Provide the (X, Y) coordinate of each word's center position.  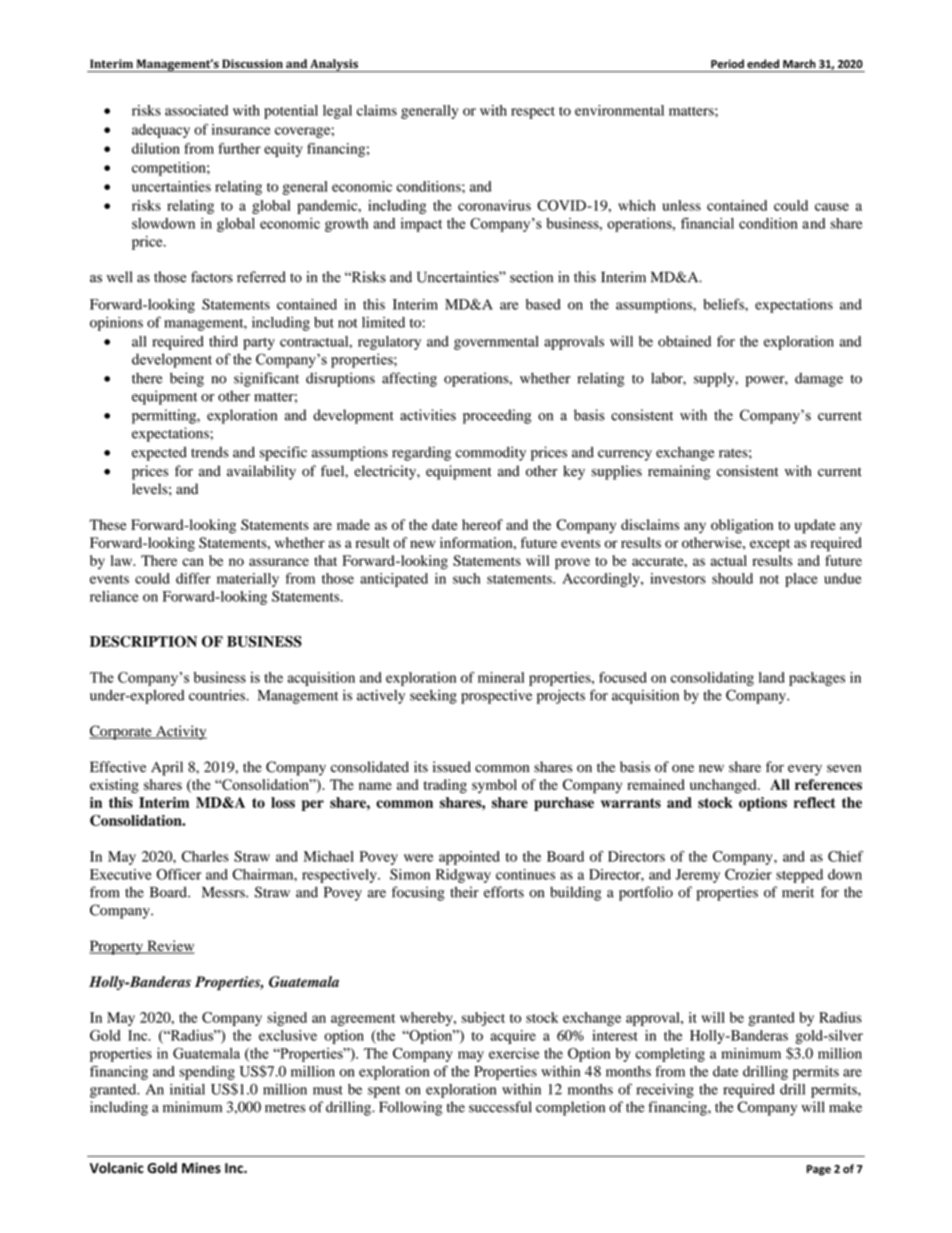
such (466, 578)
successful (500, 1107)
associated (196, 110)
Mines (201, 1168)
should (732, 578)
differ (193, 578)
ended (763, 63)
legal (337, 112)
